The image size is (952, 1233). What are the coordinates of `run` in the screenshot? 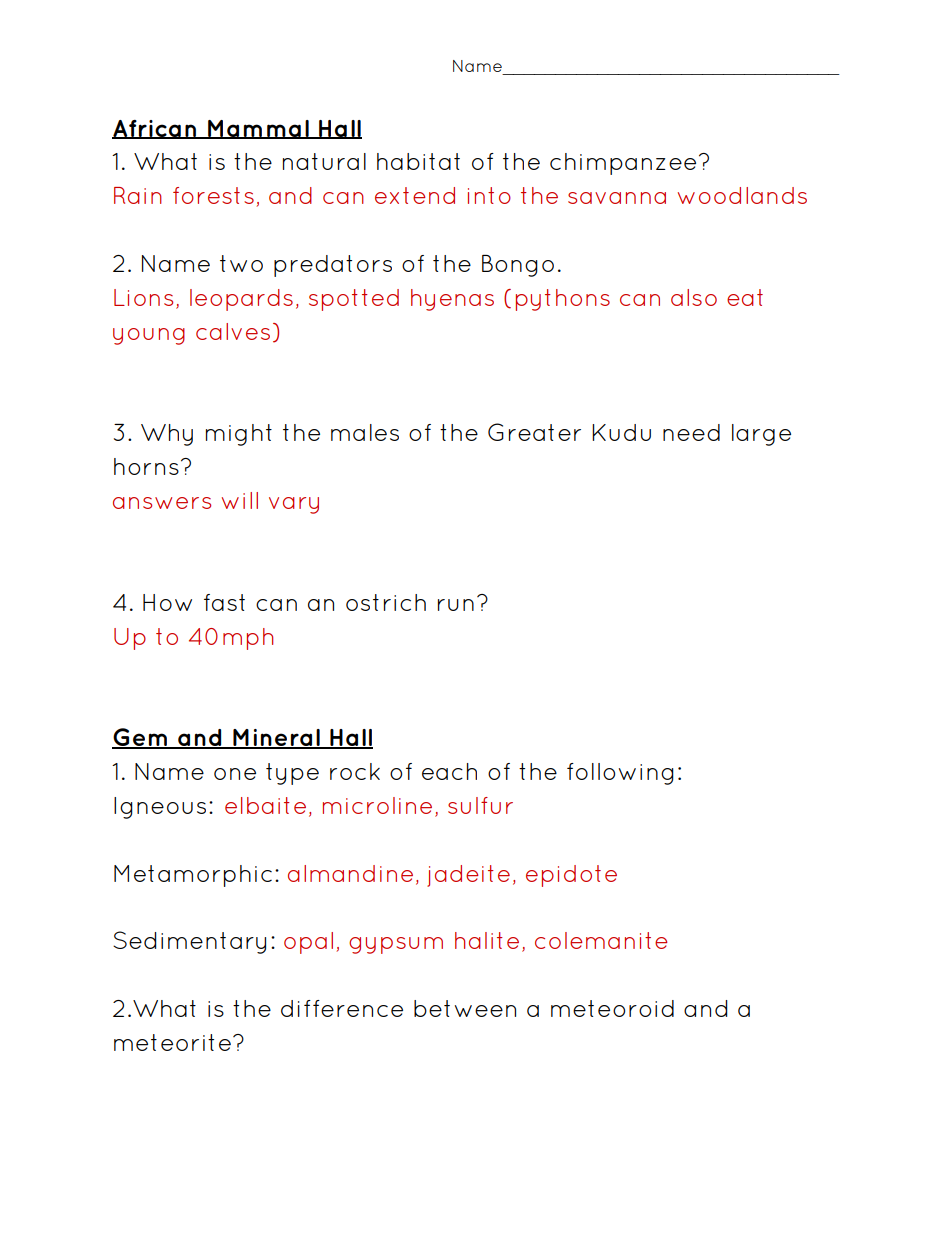 It's located at (456, 605).
